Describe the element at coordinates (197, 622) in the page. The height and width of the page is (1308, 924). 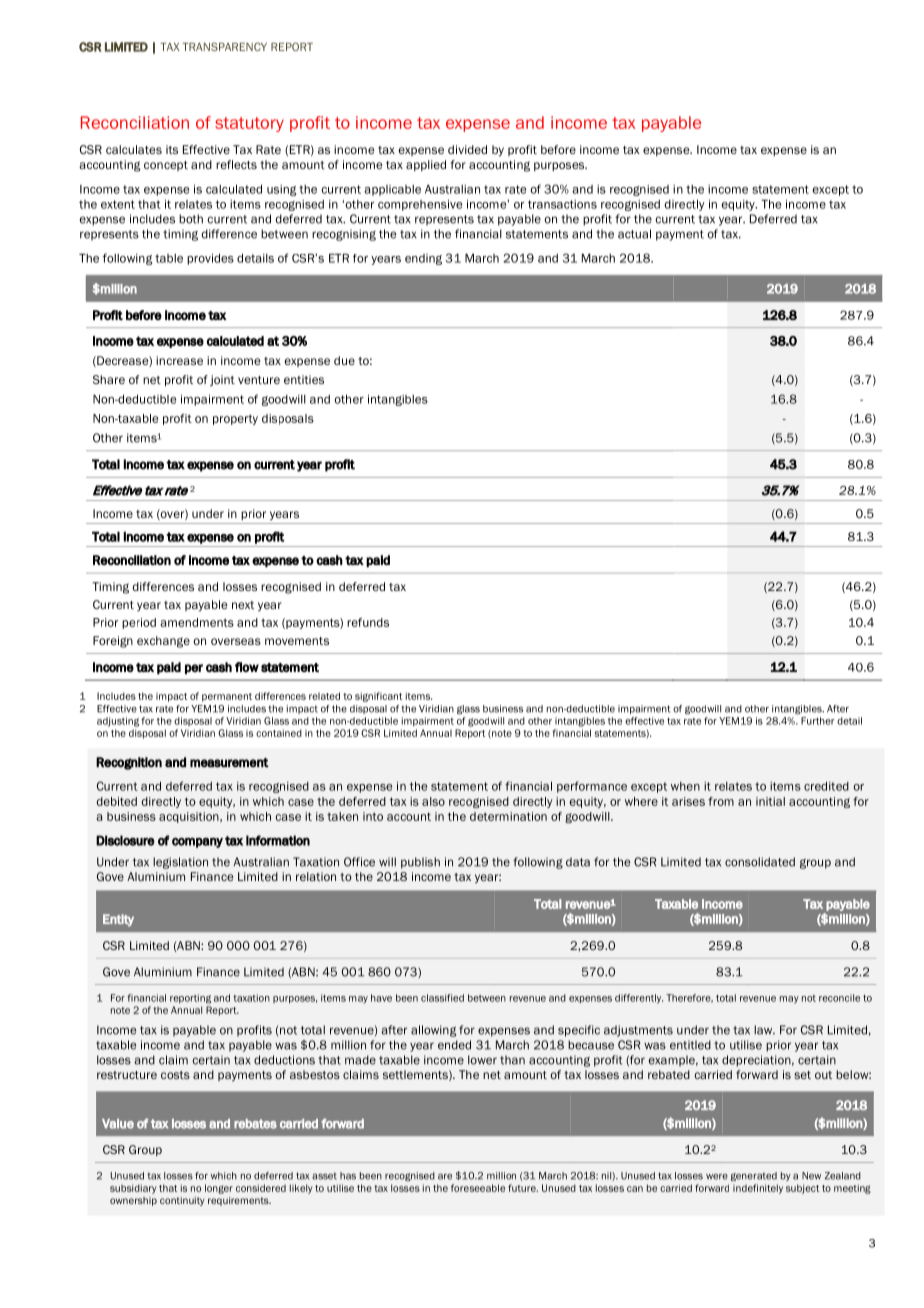
I see `amendments` at that location.
